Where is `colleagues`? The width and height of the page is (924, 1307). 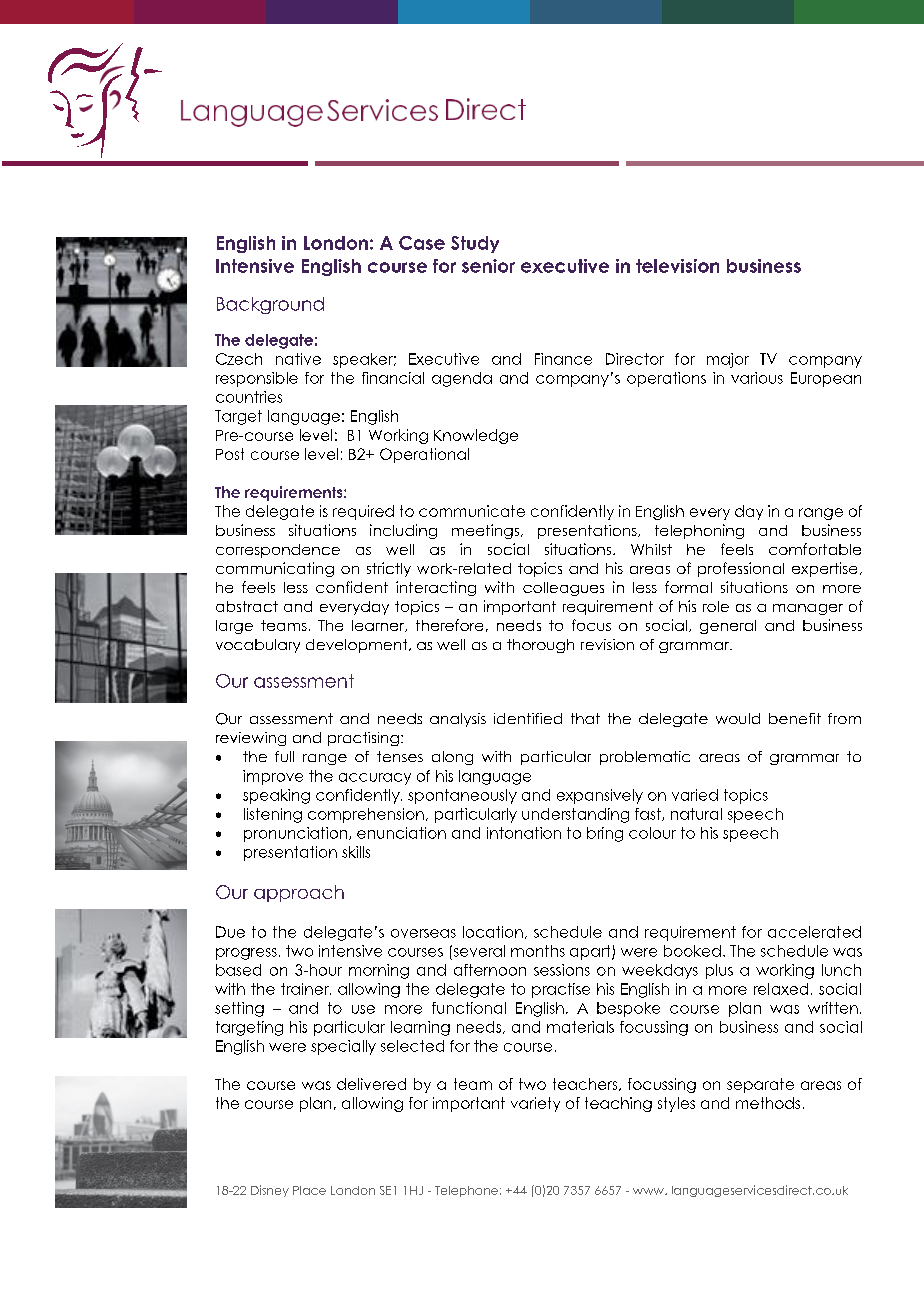 colleagues is located at coordinates (563, 589).
